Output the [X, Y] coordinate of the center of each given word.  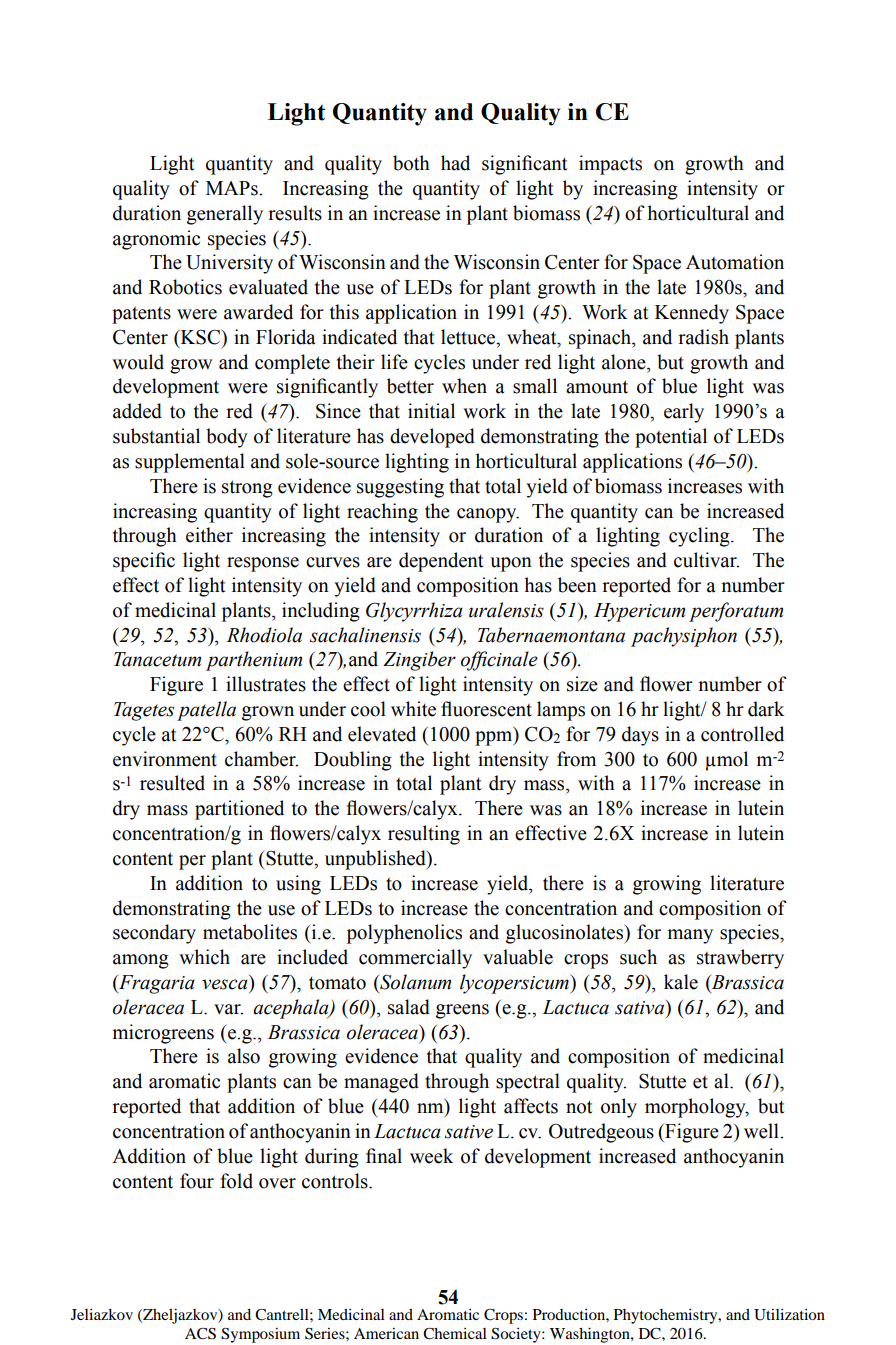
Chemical [455, 1333]
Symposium [260, 1335]
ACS [200, 1334]
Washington [591, 1335]
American [386, 1333]
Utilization [789, 1314]
